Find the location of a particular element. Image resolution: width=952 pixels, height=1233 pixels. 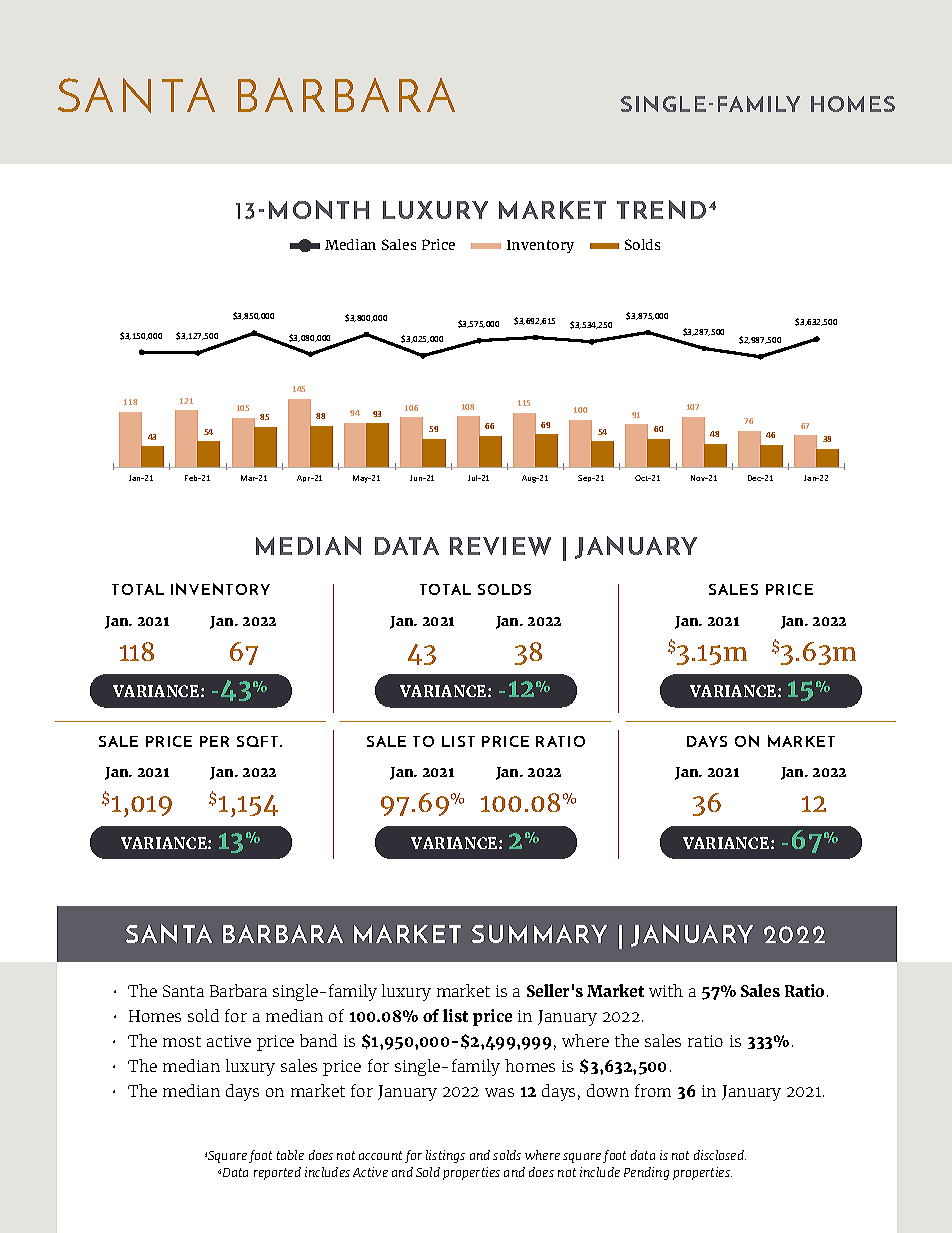

SUMMARY is located at coordinates (539, 934).
